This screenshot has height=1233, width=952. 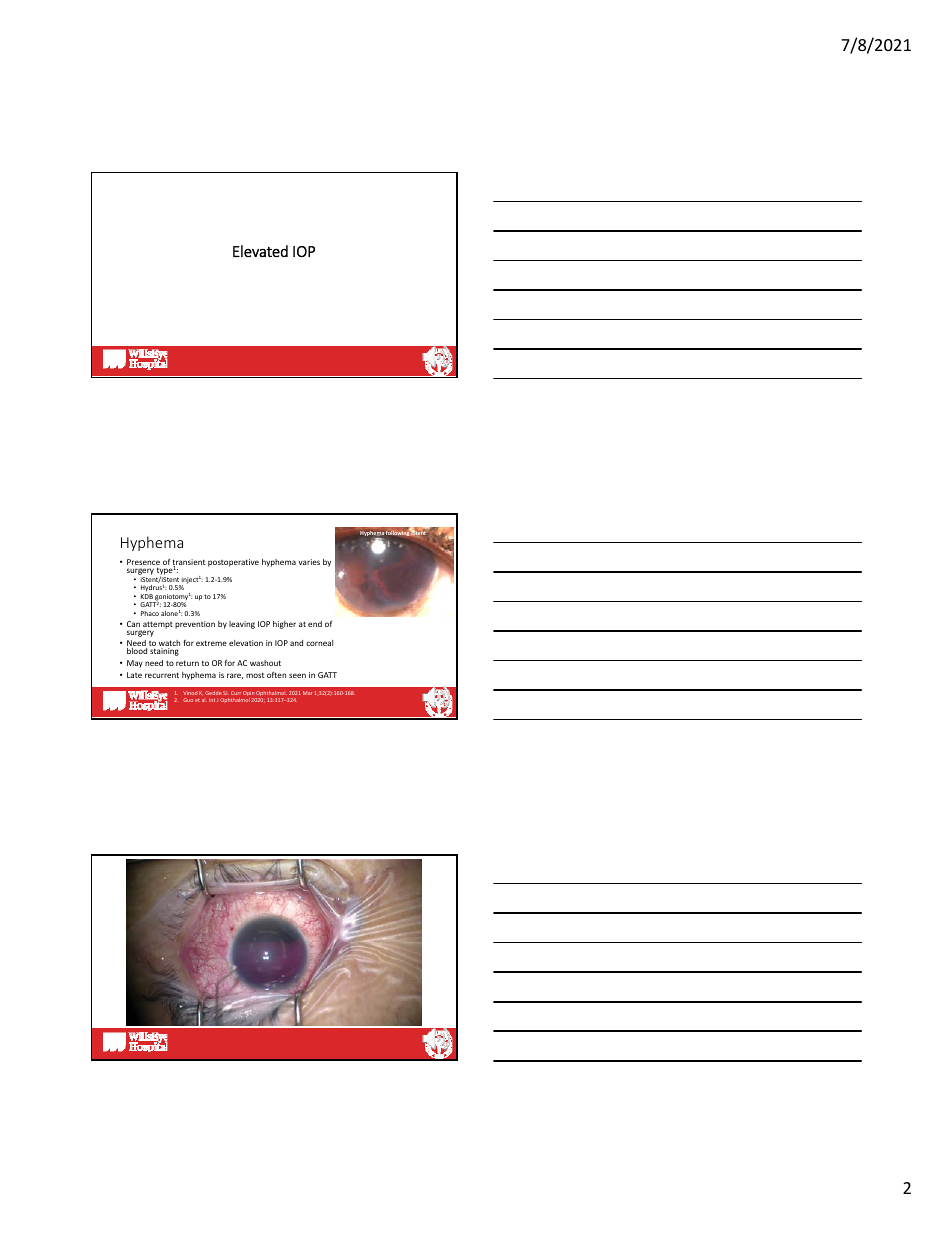 What do you see at coordinates (309, 562) in the screenshot?
I see `varies` at bounding box center [309, 562].
